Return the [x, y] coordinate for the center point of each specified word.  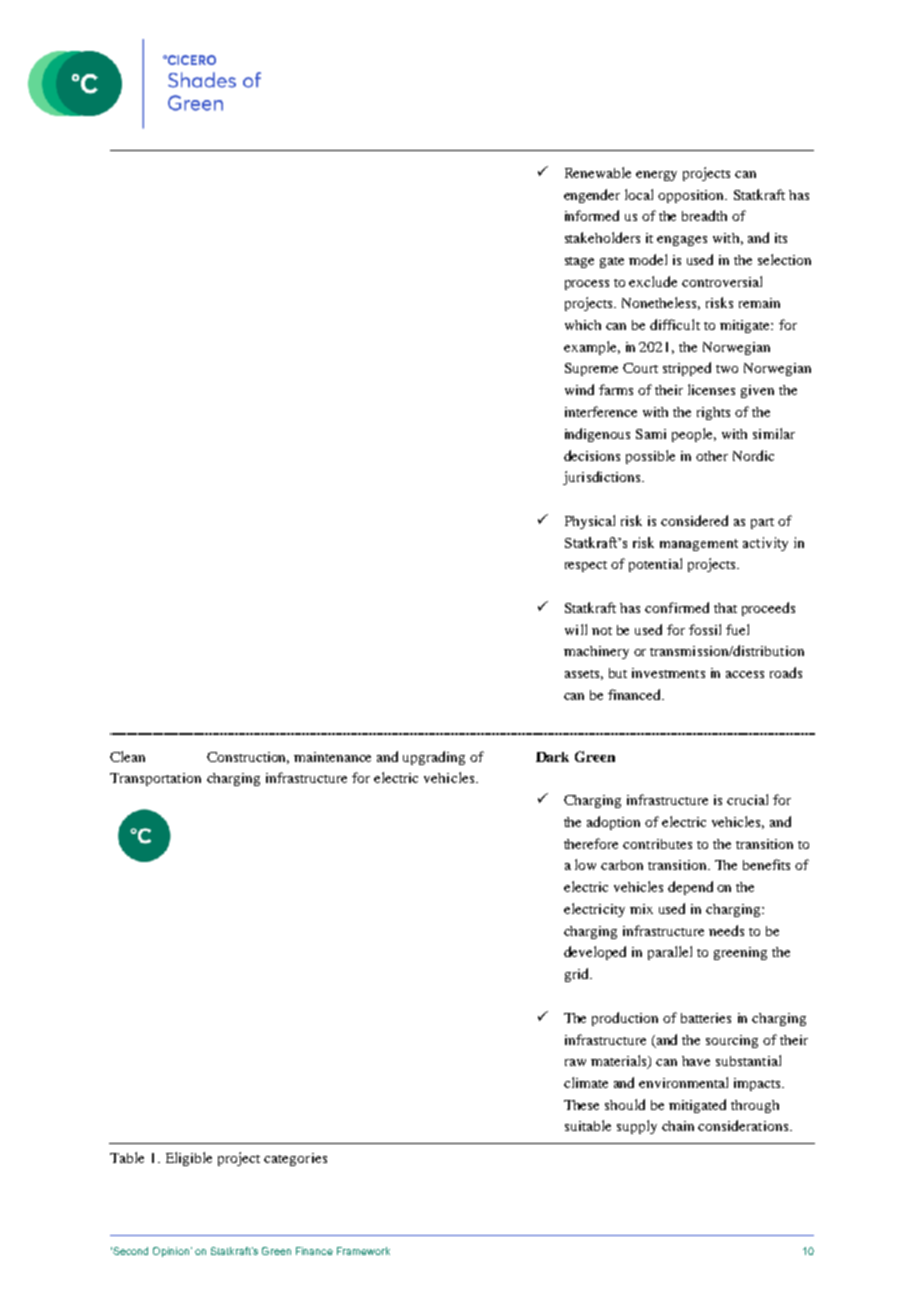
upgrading [434, 758]
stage [579, 262]
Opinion [171, 1252]
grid [578, 975]
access [745, 674]
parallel [670, 953]
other [712, 456]
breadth [704, 215]
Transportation [155, 779]
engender [592, 196]
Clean [127, 756]
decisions [592, 455]
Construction [248, 758]
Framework [363, 1251]
